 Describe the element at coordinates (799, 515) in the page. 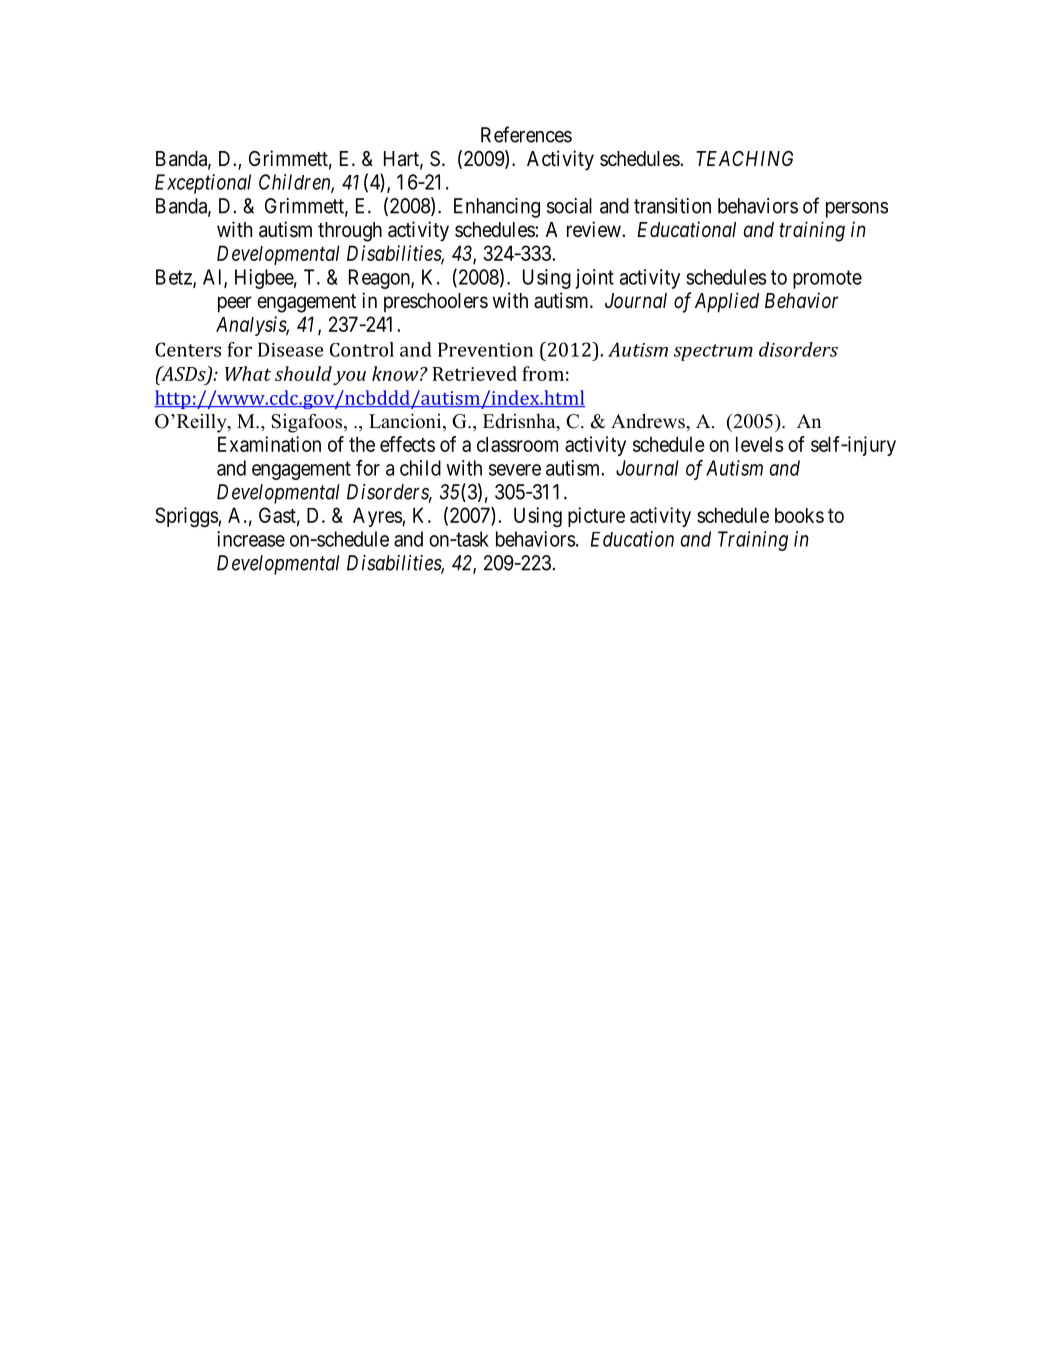

I see `books` at that location.
